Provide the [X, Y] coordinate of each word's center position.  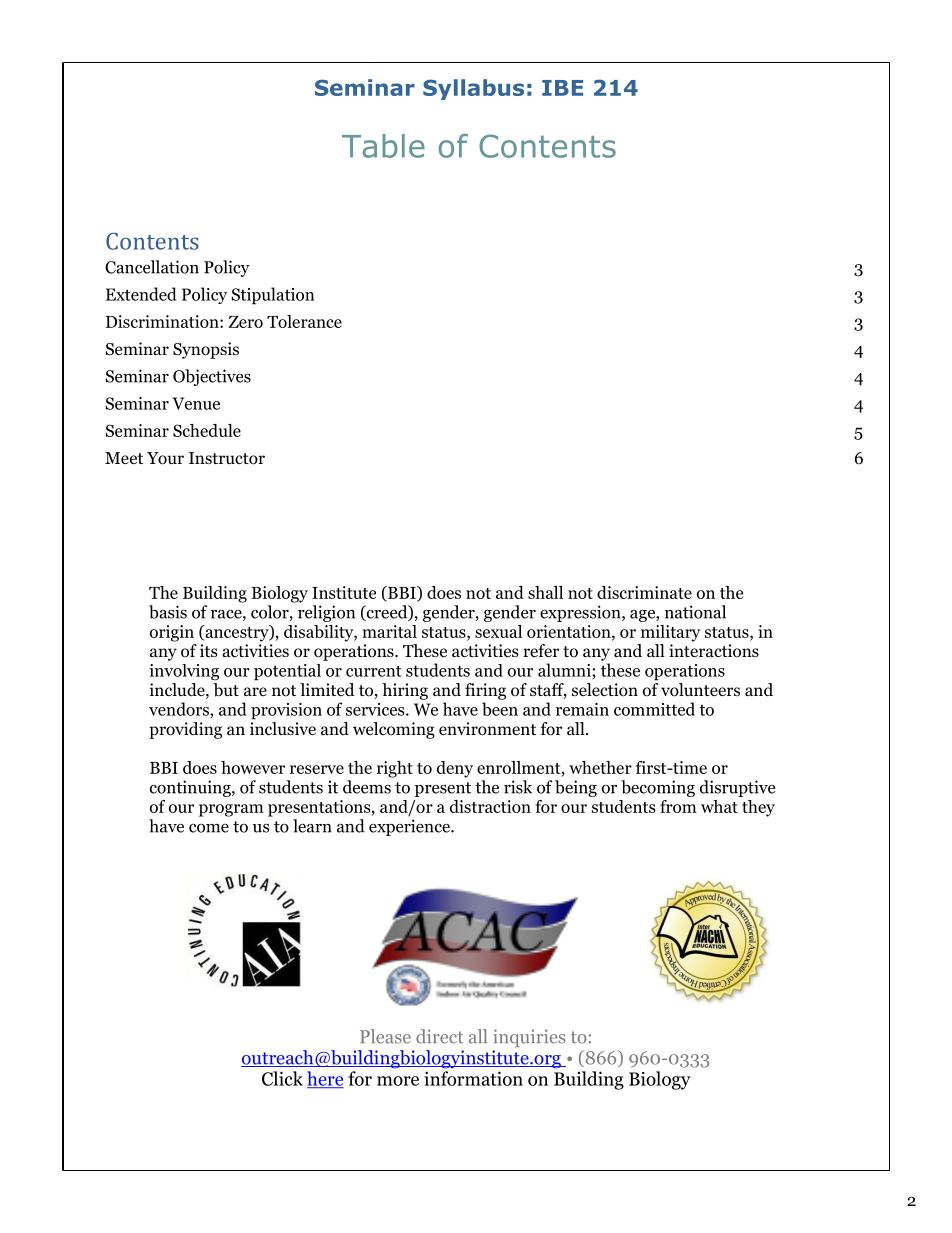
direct [439, 1036]
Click [282, 1078]
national [695, 612]
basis [168, 612]
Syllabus [473, 89]
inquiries [529, 1038]
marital [389, 631]
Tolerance [304, 321]
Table [383, 146]
